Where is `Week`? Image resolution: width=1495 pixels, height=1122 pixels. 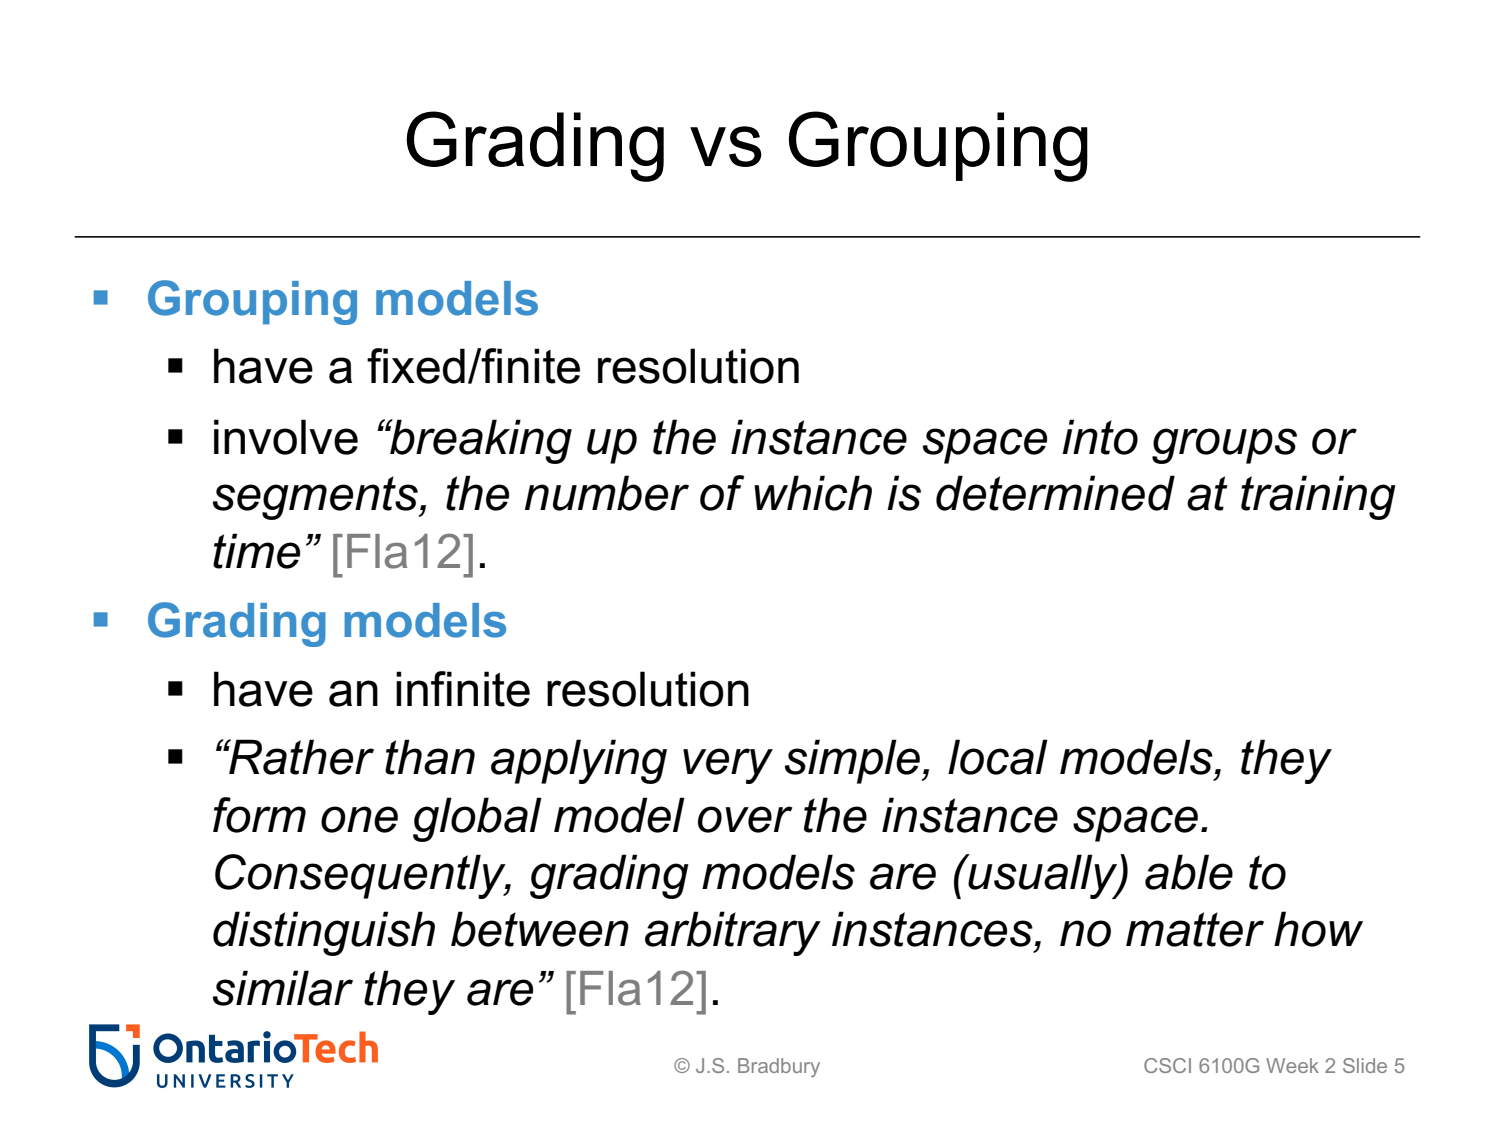 Week is located at coordinates (1292, 1065).
